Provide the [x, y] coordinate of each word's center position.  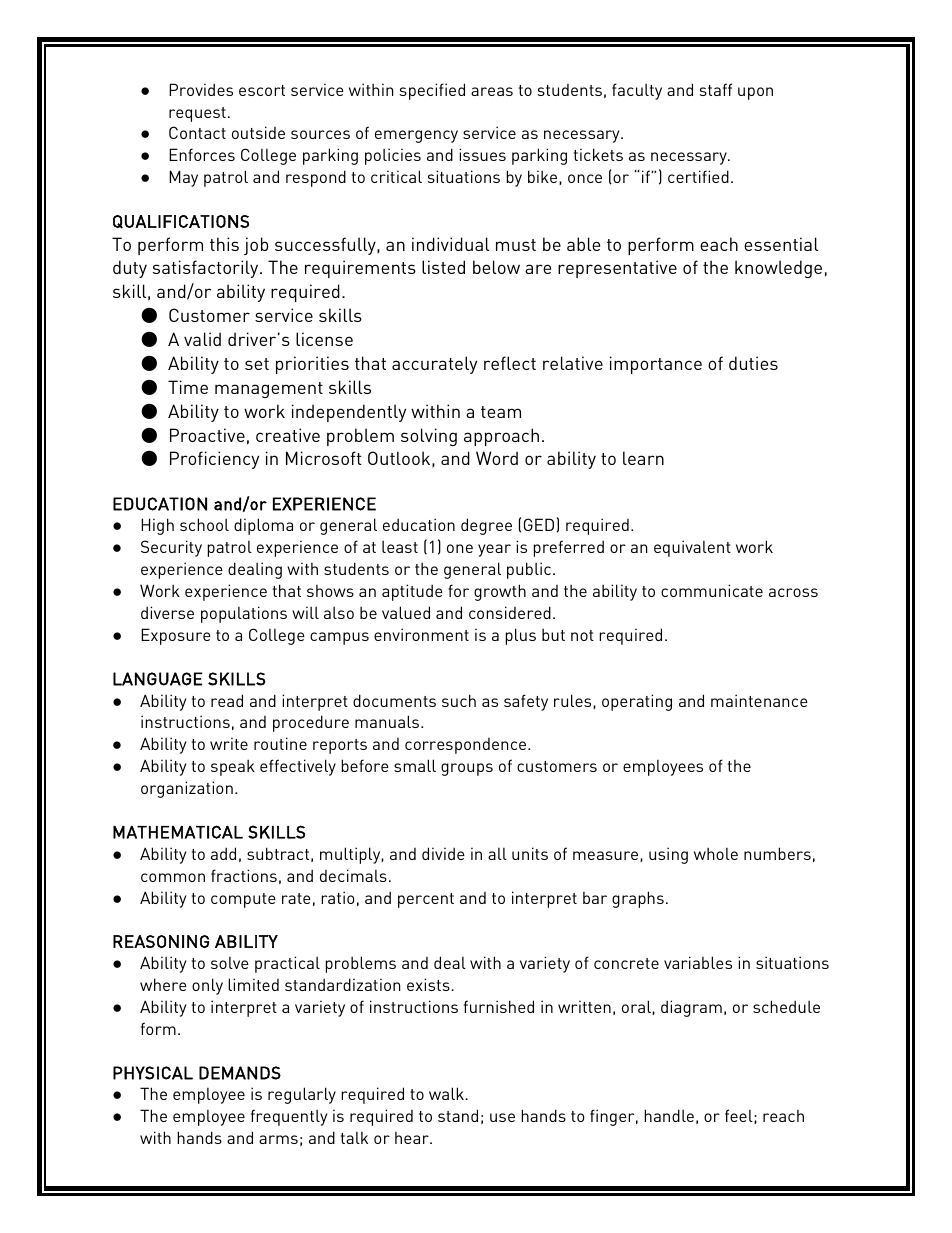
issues [482, 154]
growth [500, 592]
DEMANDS [240, 1073]
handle [669, 1115]
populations [244, 614]
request [197, 114]
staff [716, 89]
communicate [712, 590]
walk [447, 1093]
